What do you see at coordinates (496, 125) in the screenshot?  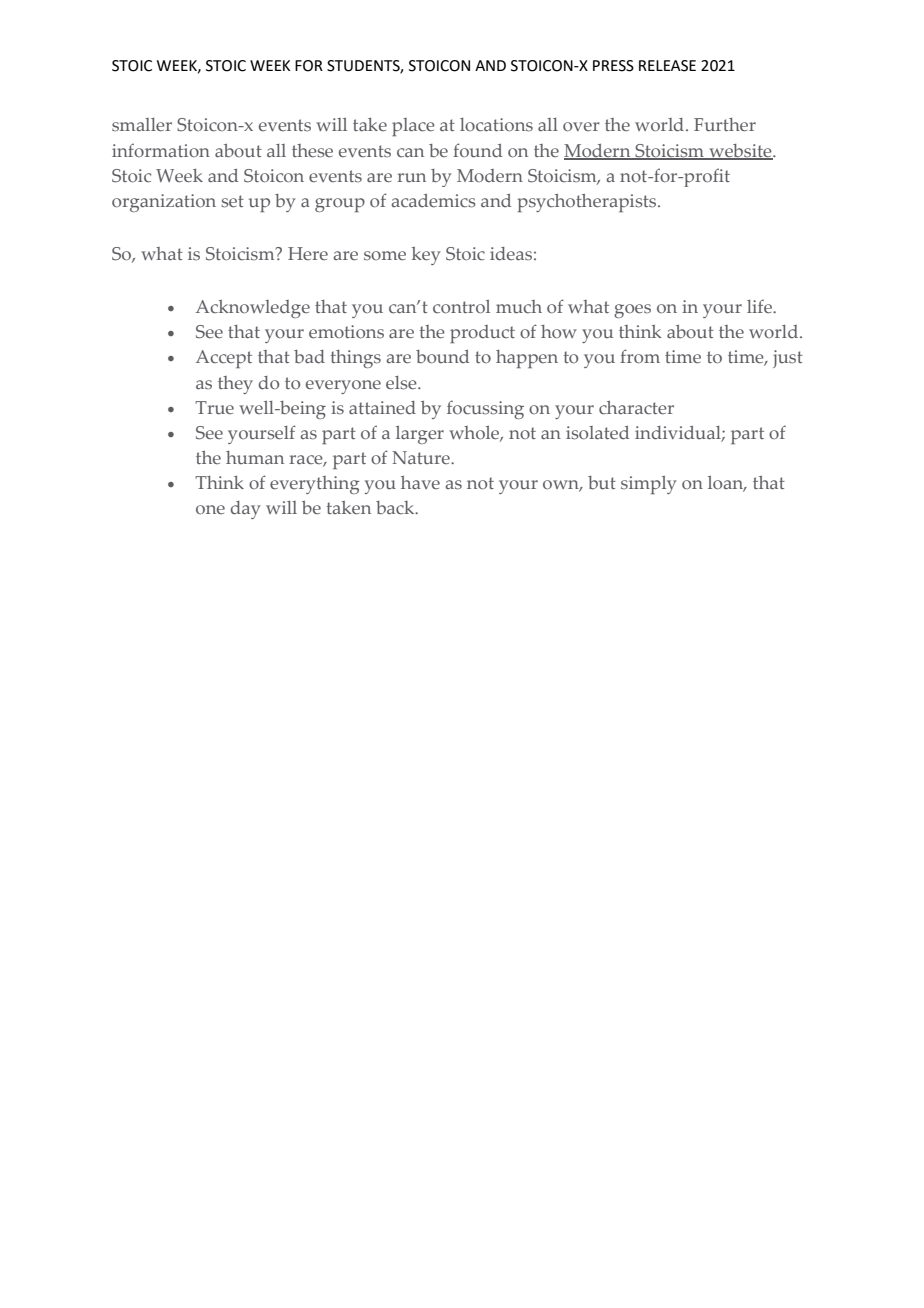 I see `locations` at bounding box center [496, 125].
